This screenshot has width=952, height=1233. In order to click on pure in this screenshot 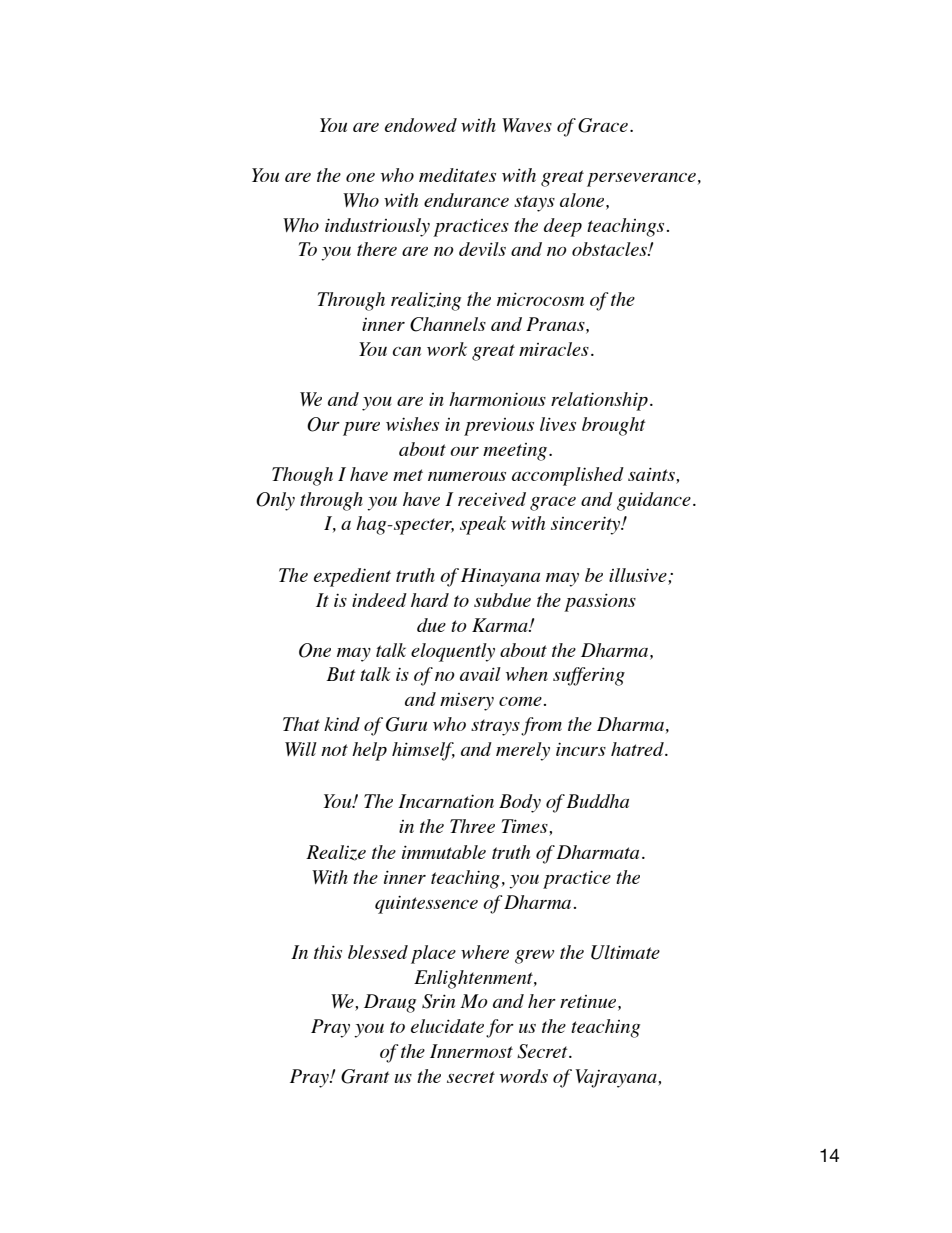, I will do `click(361, 429)`.
